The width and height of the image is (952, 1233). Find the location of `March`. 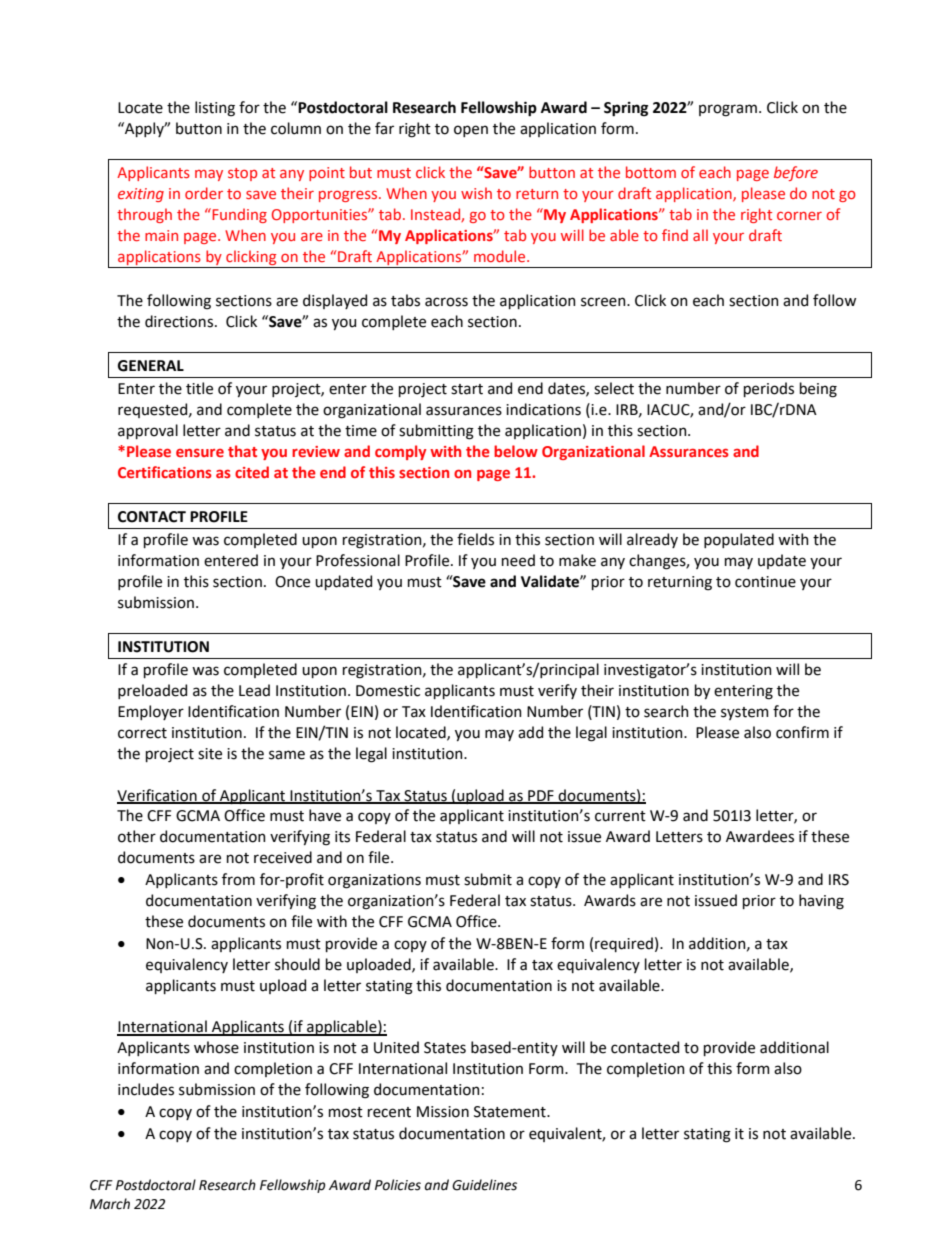

March is located at coordinates (110, 1204).
